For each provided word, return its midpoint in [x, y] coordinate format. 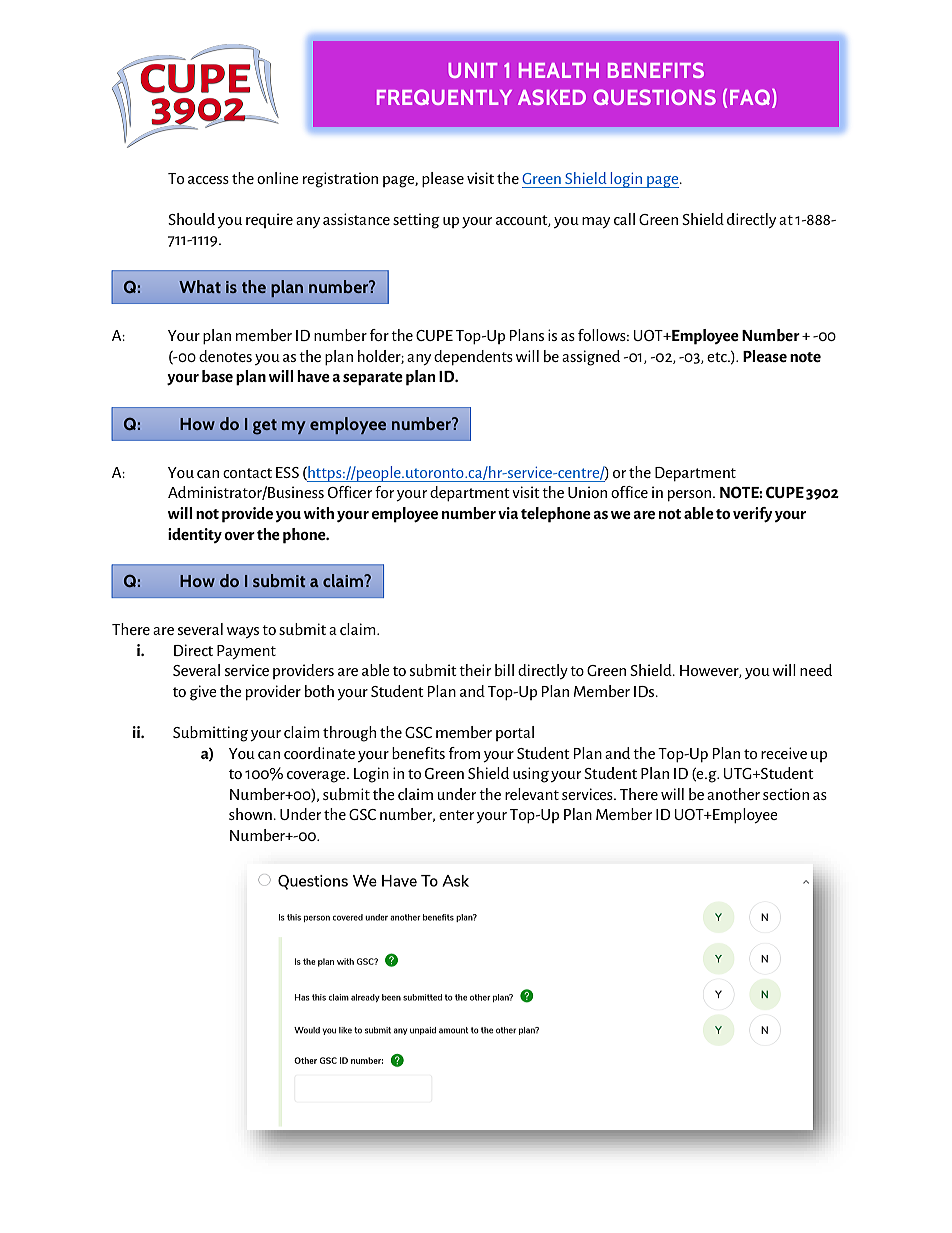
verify [753, 514]
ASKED [552, 97]
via [508, 513]
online [278, 178]
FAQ [751, 98]
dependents [473, 357]
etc [718, 357]
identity [195, 535]
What [200, 286]
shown [251, 814]
